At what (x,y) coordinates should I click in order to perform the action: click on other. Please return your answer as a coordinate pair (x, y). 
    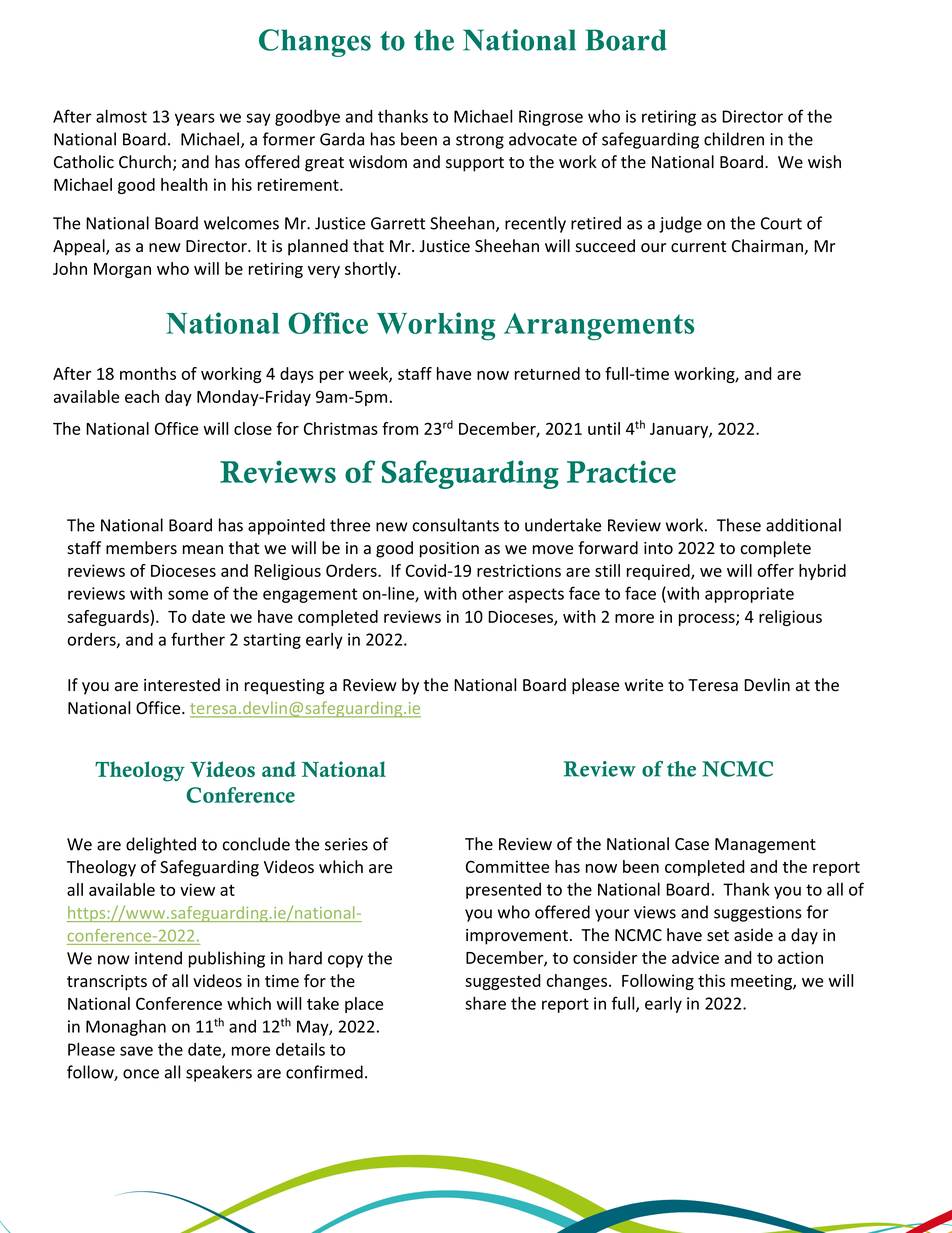
    Looking at the image, I should click on (483, 593).
